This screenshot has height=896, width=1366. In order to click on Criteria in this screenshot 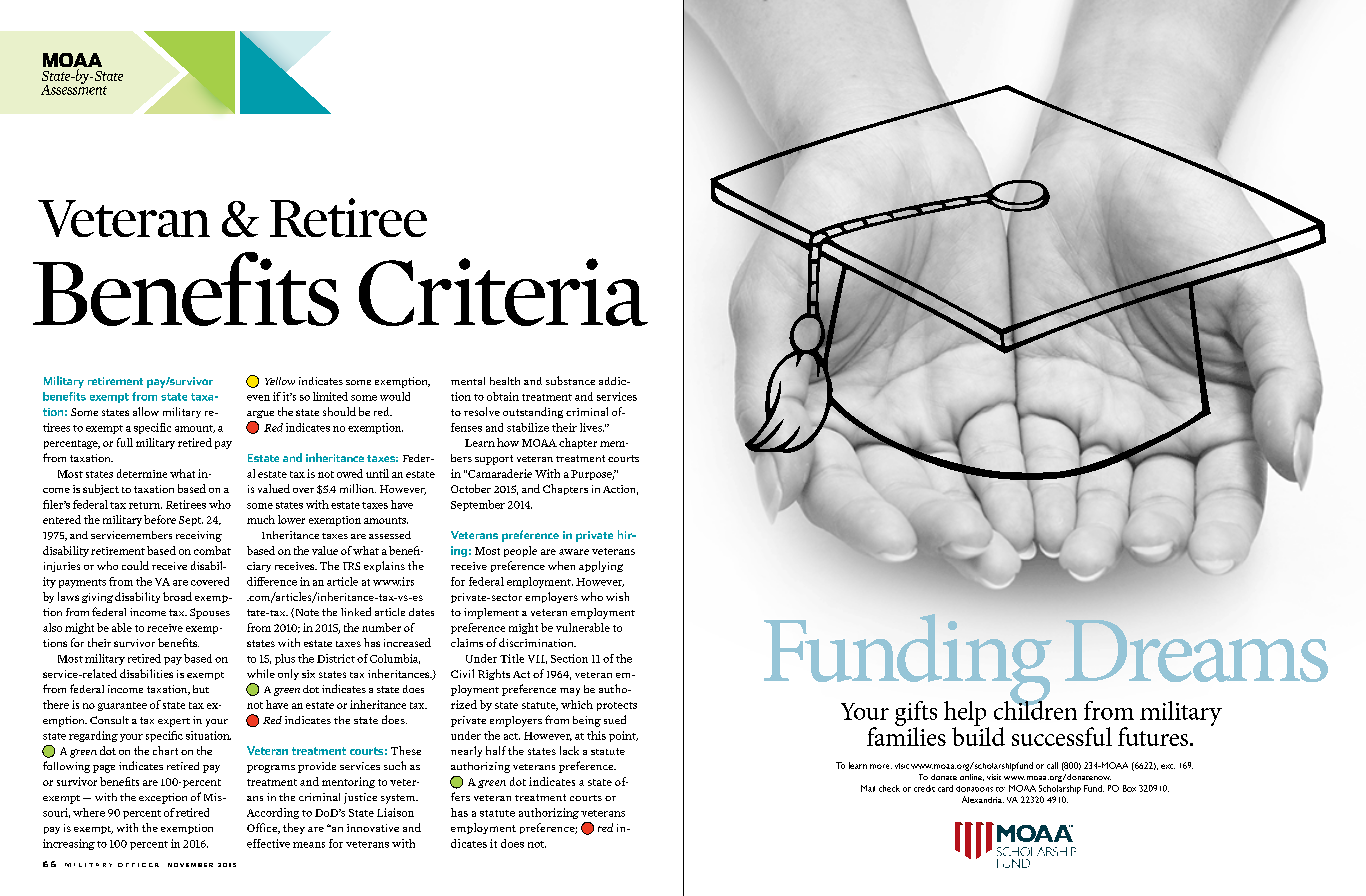, I will do `click(503, 292)`.
